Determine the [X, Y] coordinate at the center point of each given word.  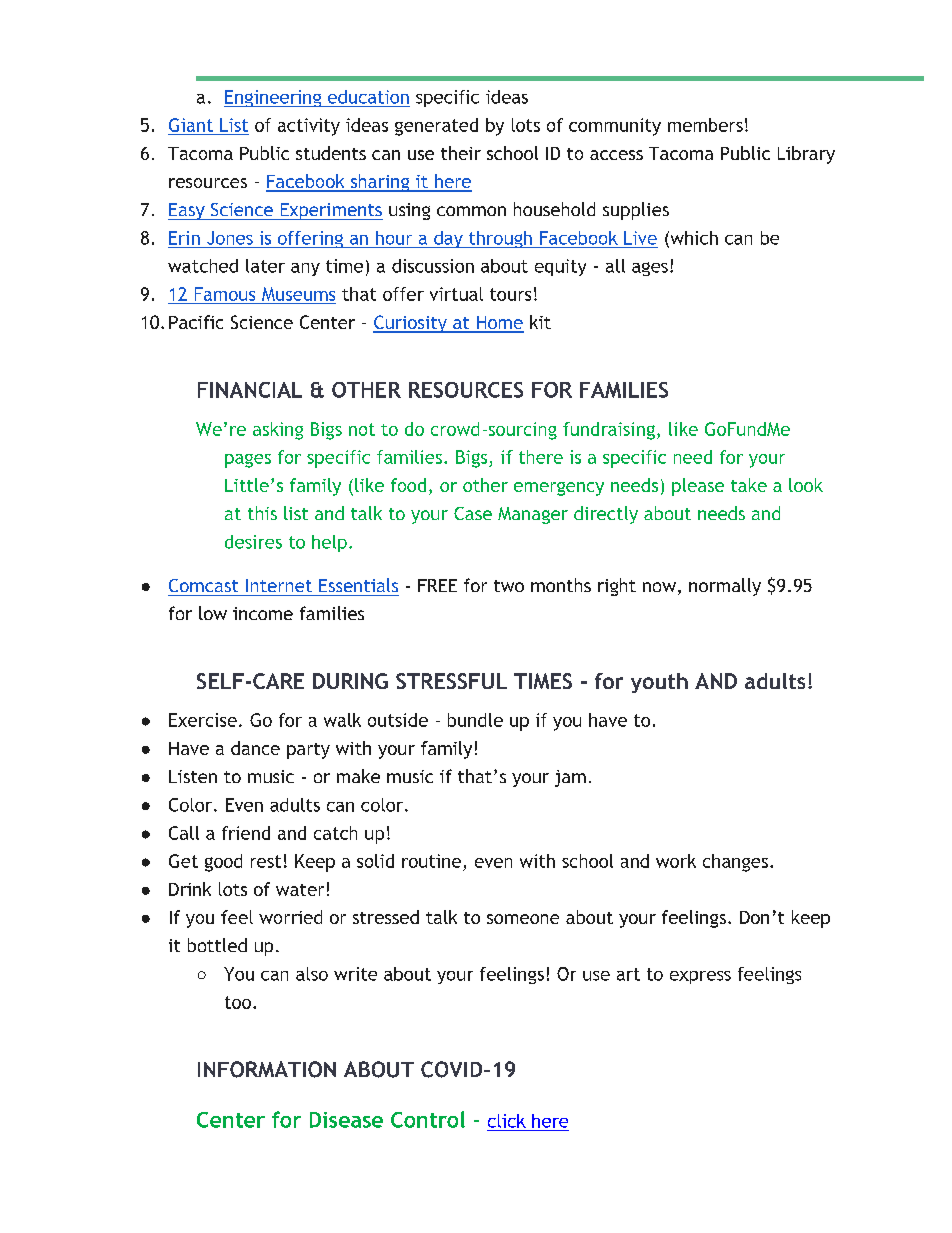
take [749, 485]
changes [735, 863]
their [461, 153]
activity [309, 127]
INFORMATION [267, 1069]
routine [431, 861]
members [705, 125]
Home [499, 324]
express [700, 977]
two [509, 586]
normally [725, 587]
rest [266, 861]
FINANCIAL [250, 390]
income [263, 613]
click [507, 1121]
